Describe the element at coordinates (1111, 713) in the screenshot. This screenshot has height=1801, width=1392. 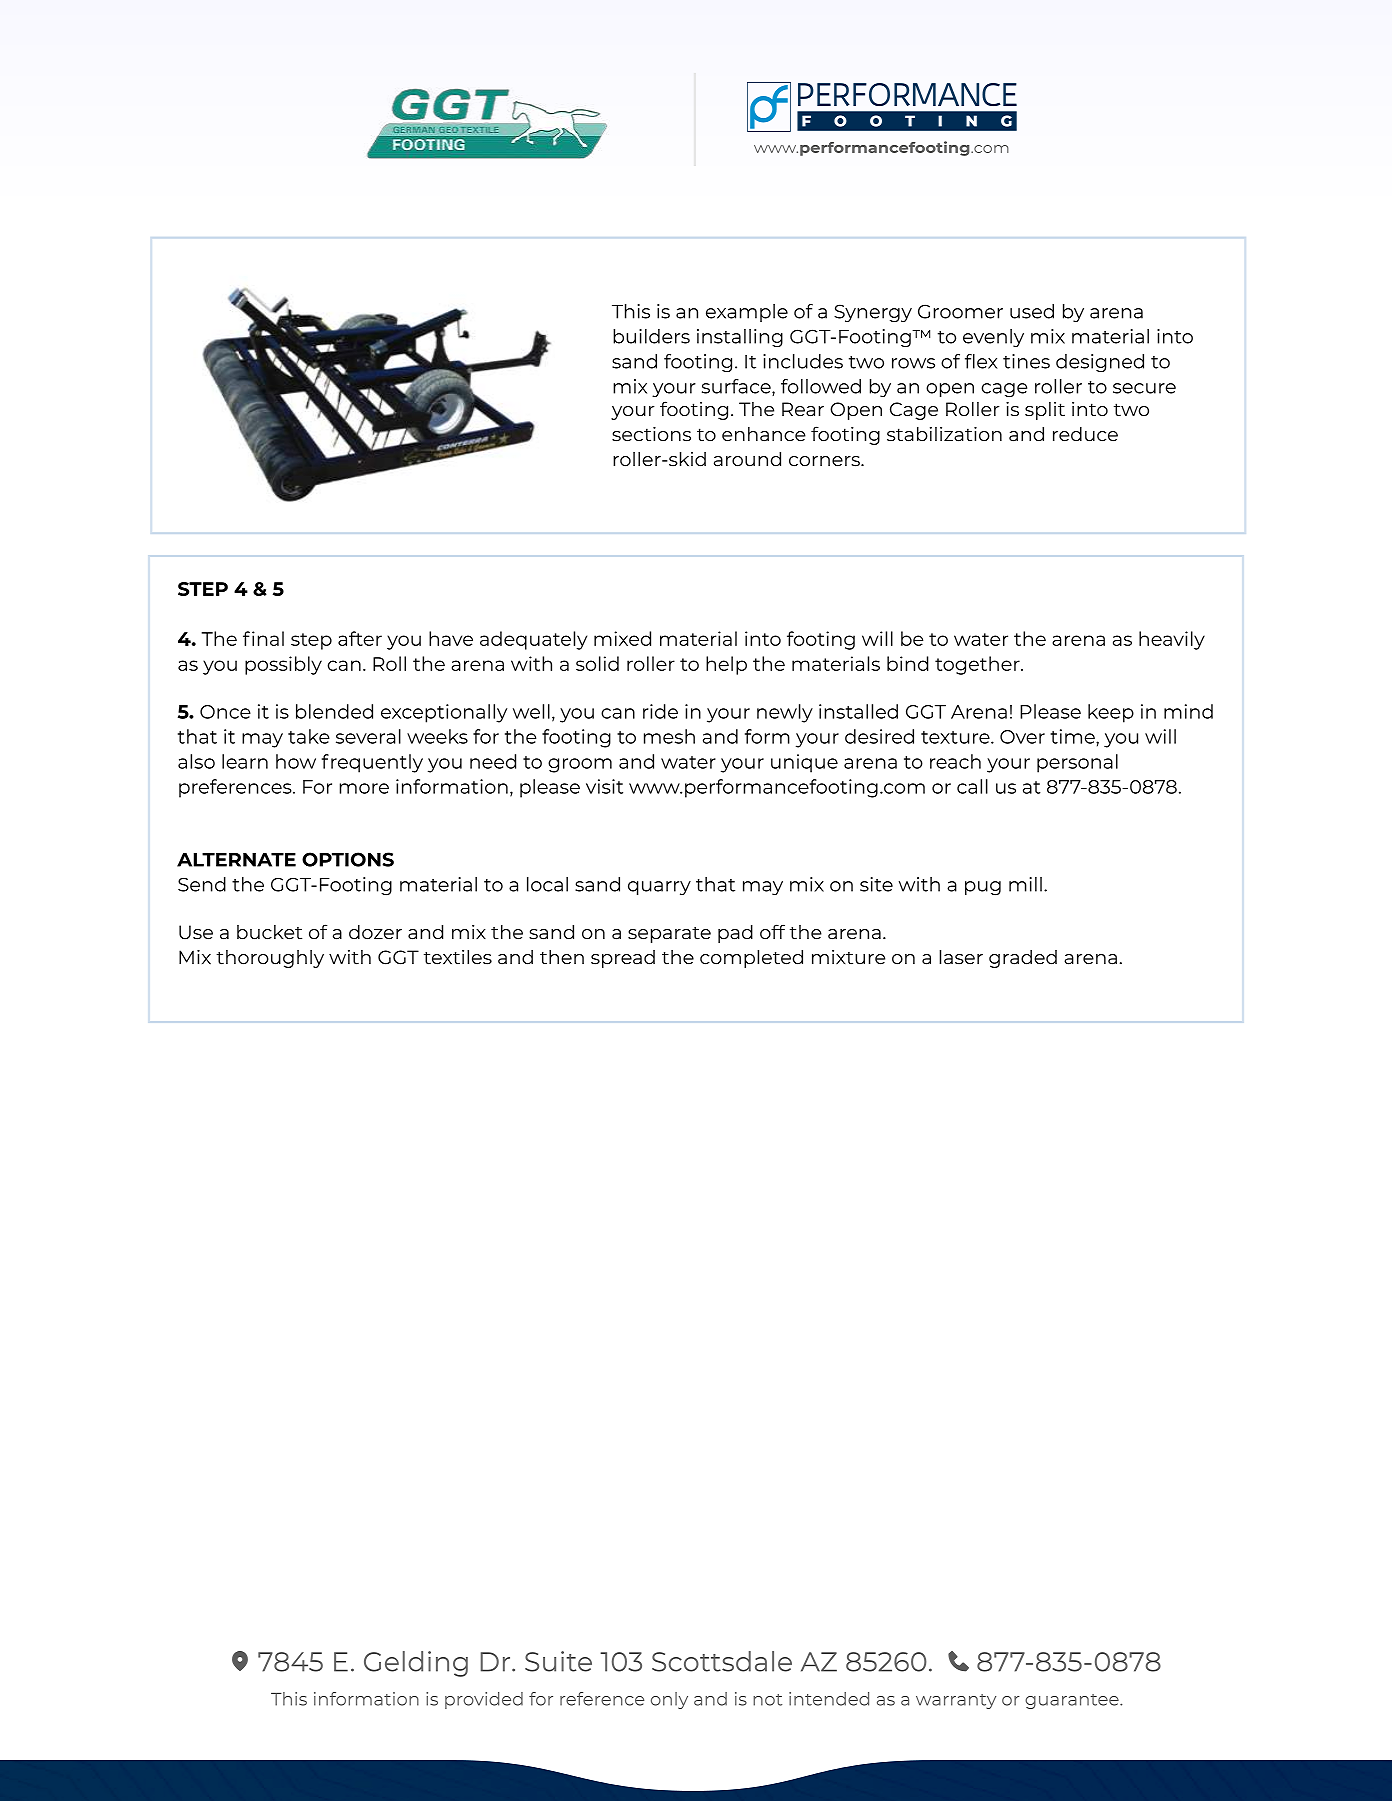
I see `keep` at that location.
